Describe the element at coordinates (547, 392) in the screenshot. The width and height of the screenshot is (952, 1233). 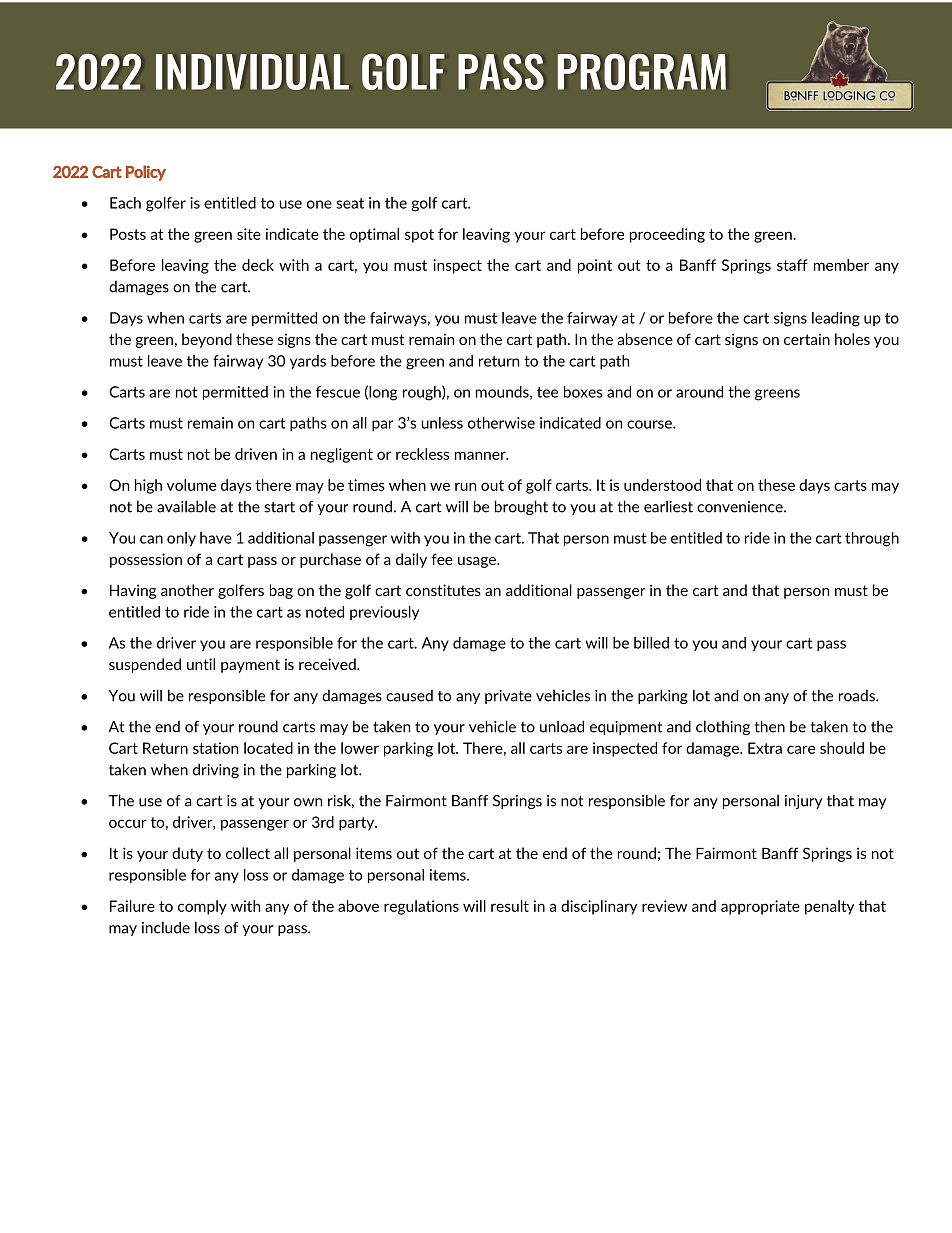
I see `tee` at that location.
